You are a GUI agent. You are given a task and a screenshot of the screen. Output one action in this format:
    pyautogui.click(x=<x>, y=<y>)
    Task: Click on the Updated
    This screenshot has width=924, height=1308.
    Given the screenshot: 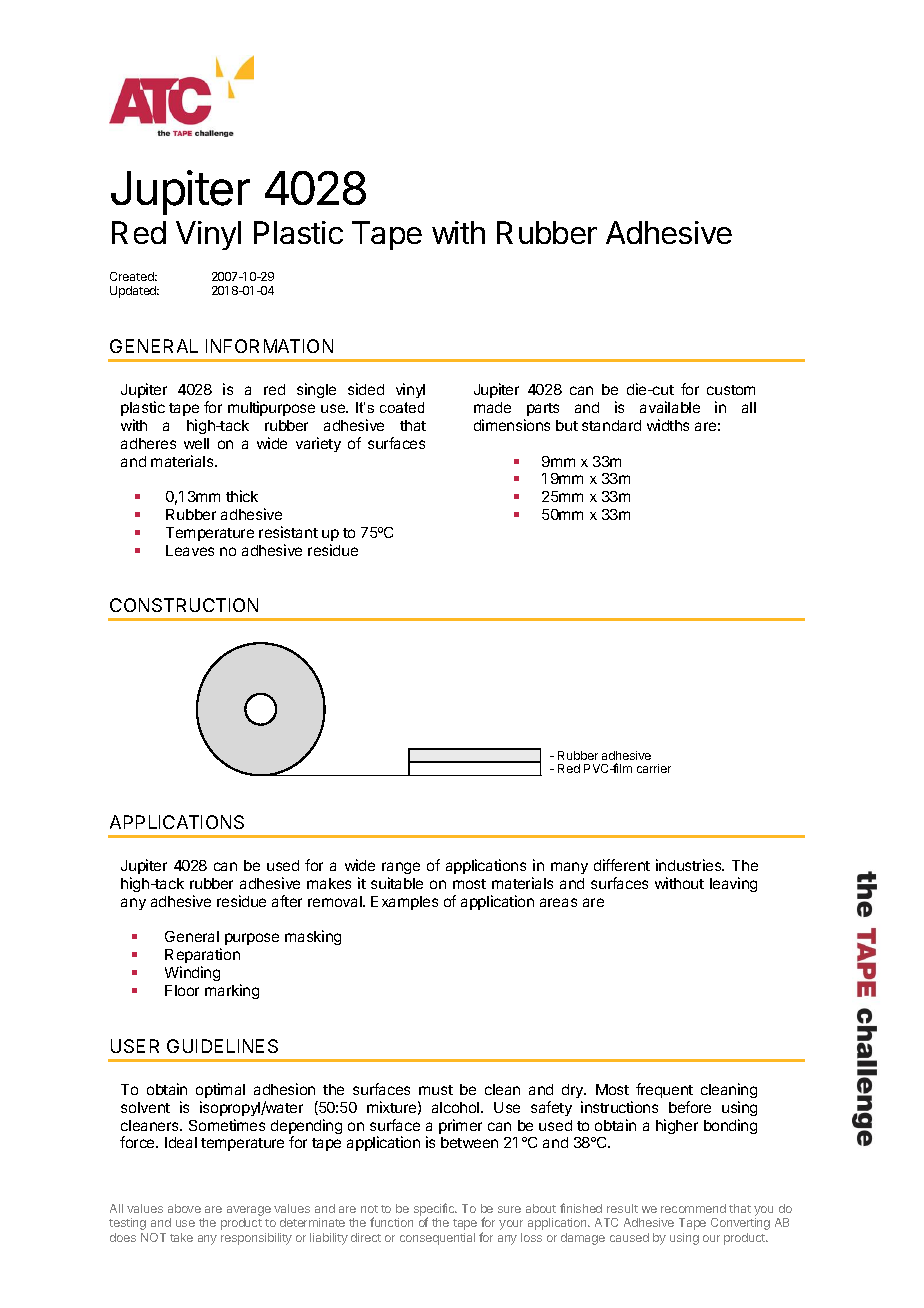 What is the action you would take?
    pyautogui.click(x=134, y=292)
